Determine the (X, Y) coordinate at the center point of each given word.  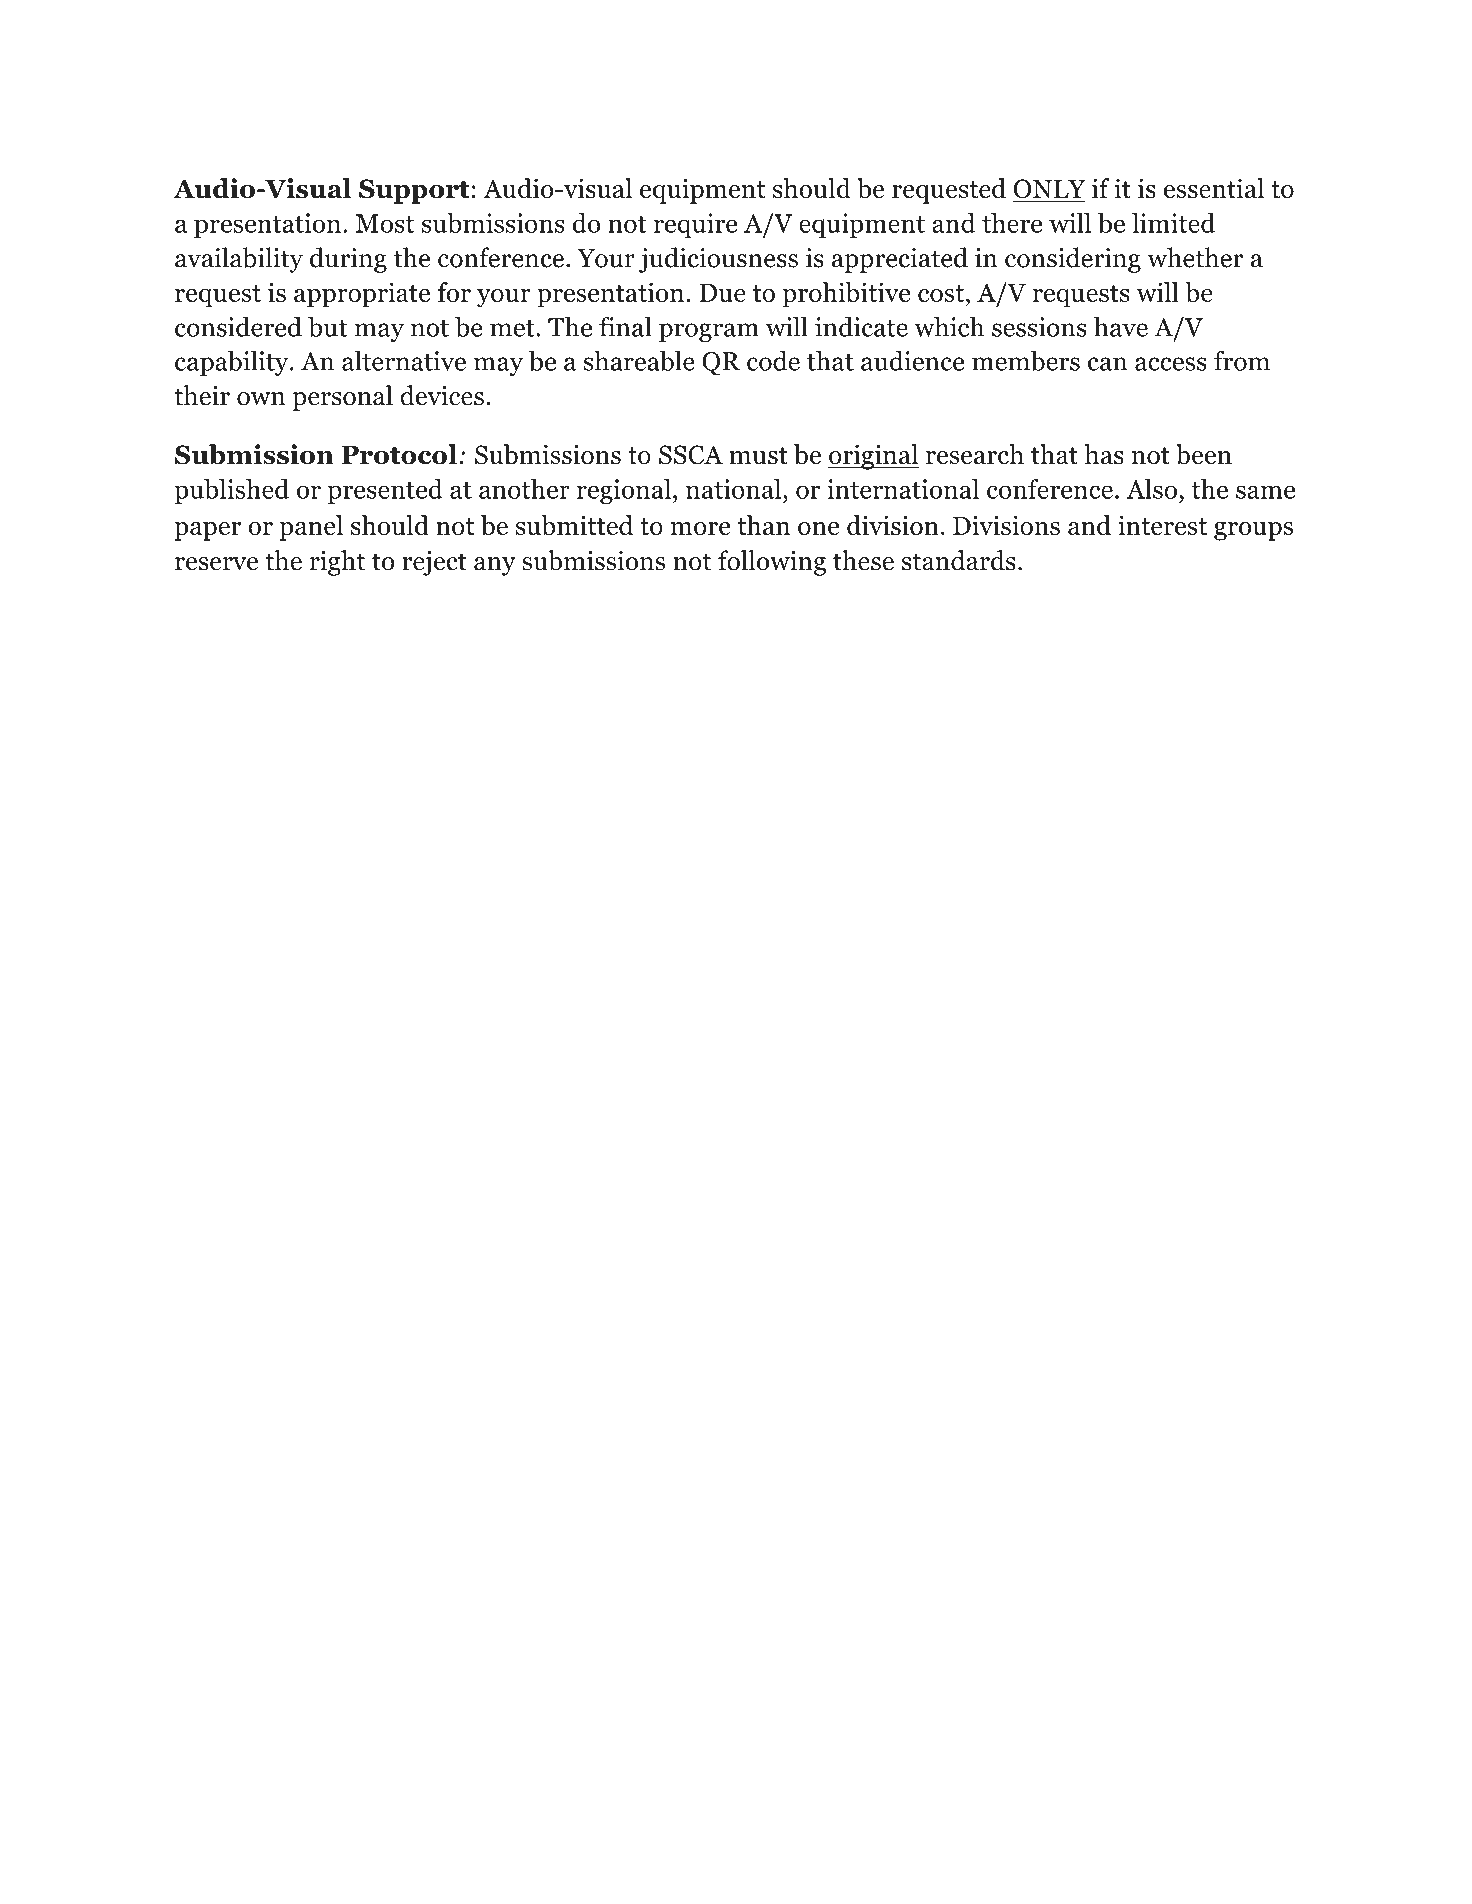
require (695, 225)
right (337, 563)
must (758, 455)
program (709, 332)
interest (1162, 525)
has (1104, 454)
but (328, 326)
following (772, 563)
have (1121, 327)
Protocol (399, 454)
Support (414, 191)
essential (1214, 188)
